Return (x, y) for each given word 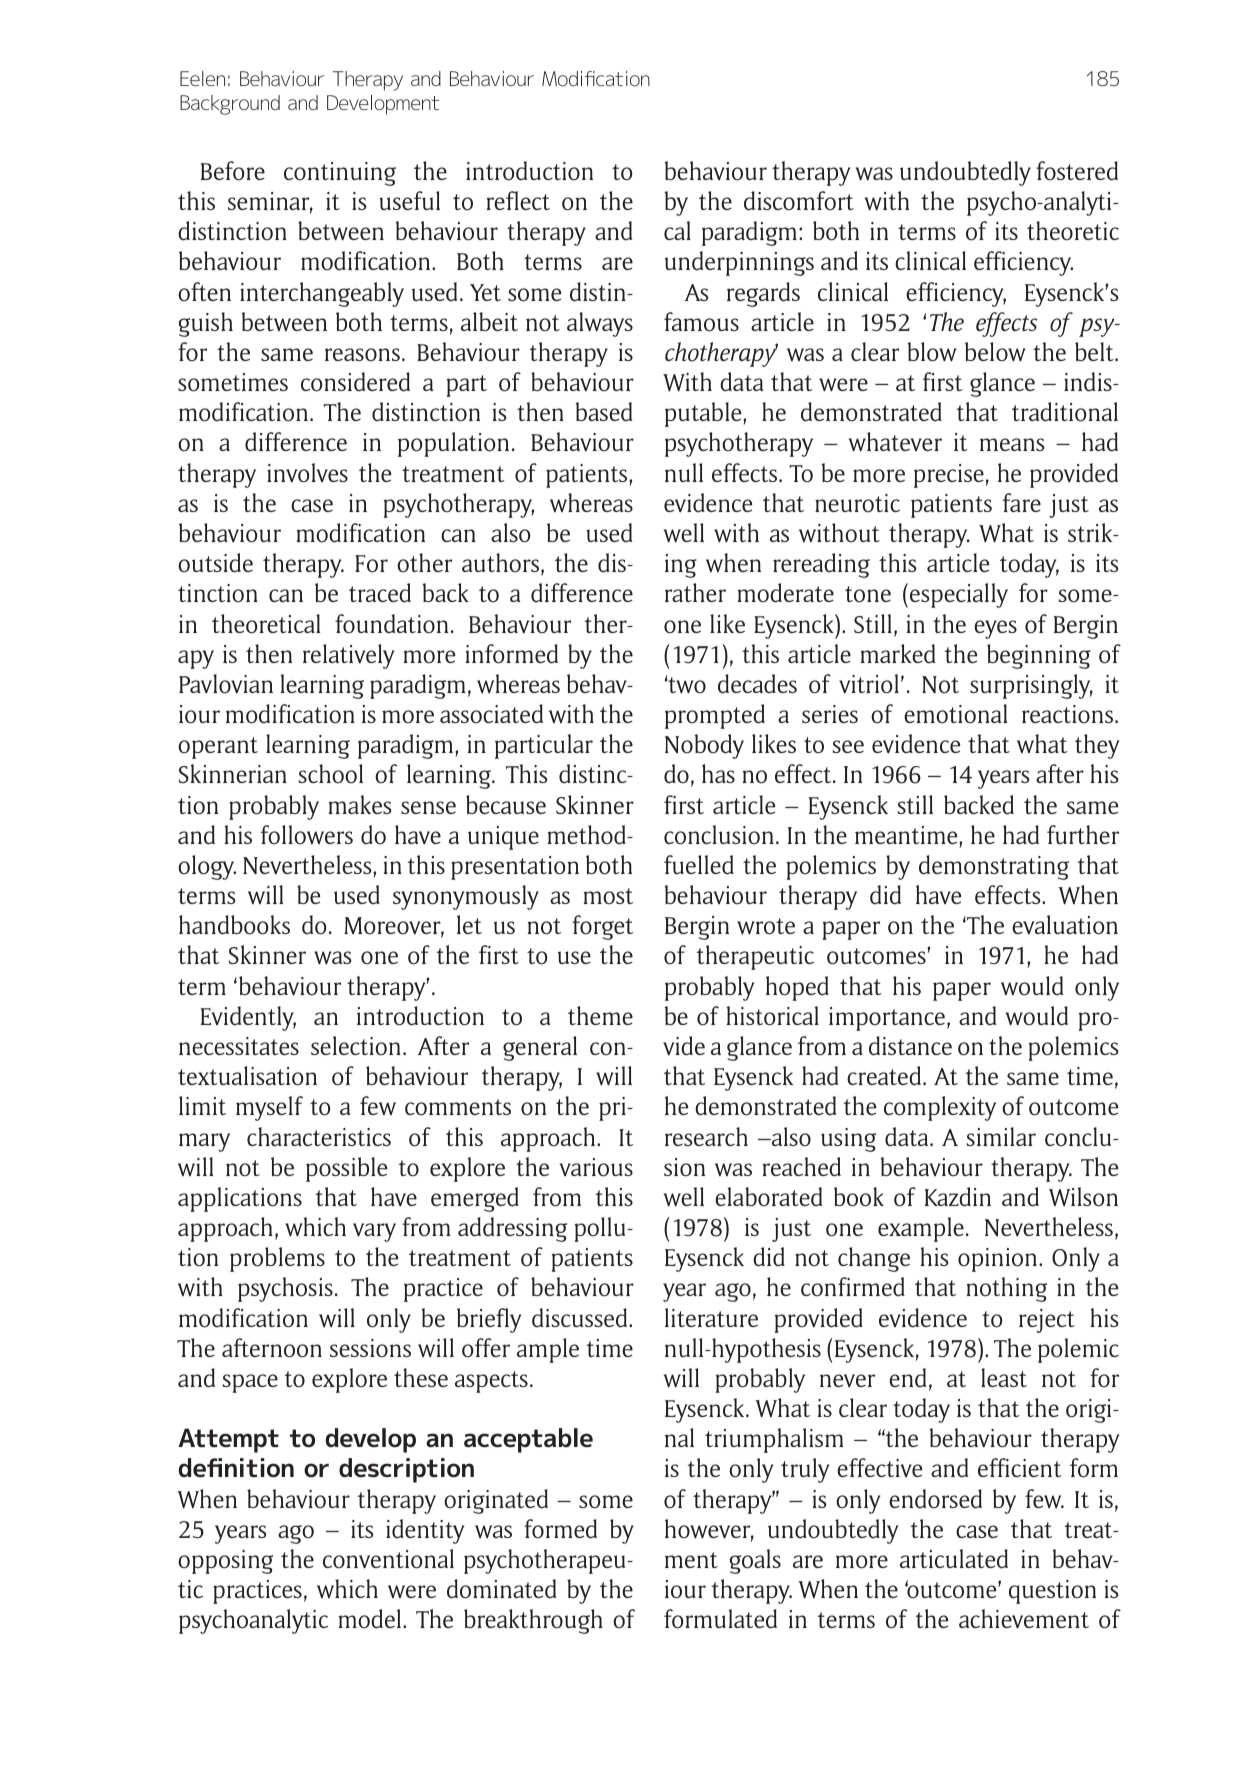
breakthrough (533, 1621)
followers (307, 834)
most (608, 896)
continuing (340, 174)
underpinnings (739, 263)
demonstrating (994, 867)
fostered (1077, 171)
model (371, 1619)
